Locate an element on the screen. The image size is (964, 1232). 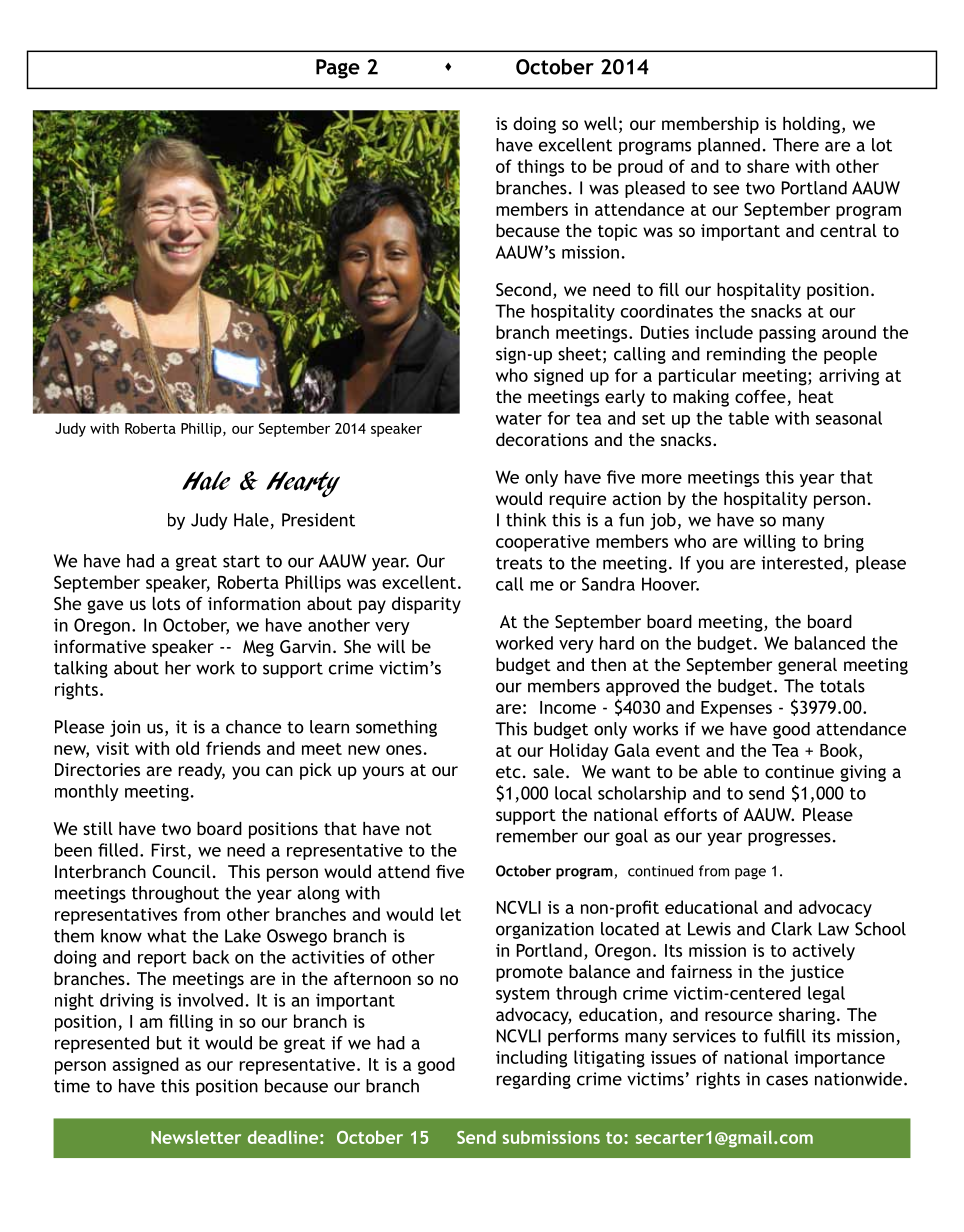
ready is located at coordinates (202, 771).
